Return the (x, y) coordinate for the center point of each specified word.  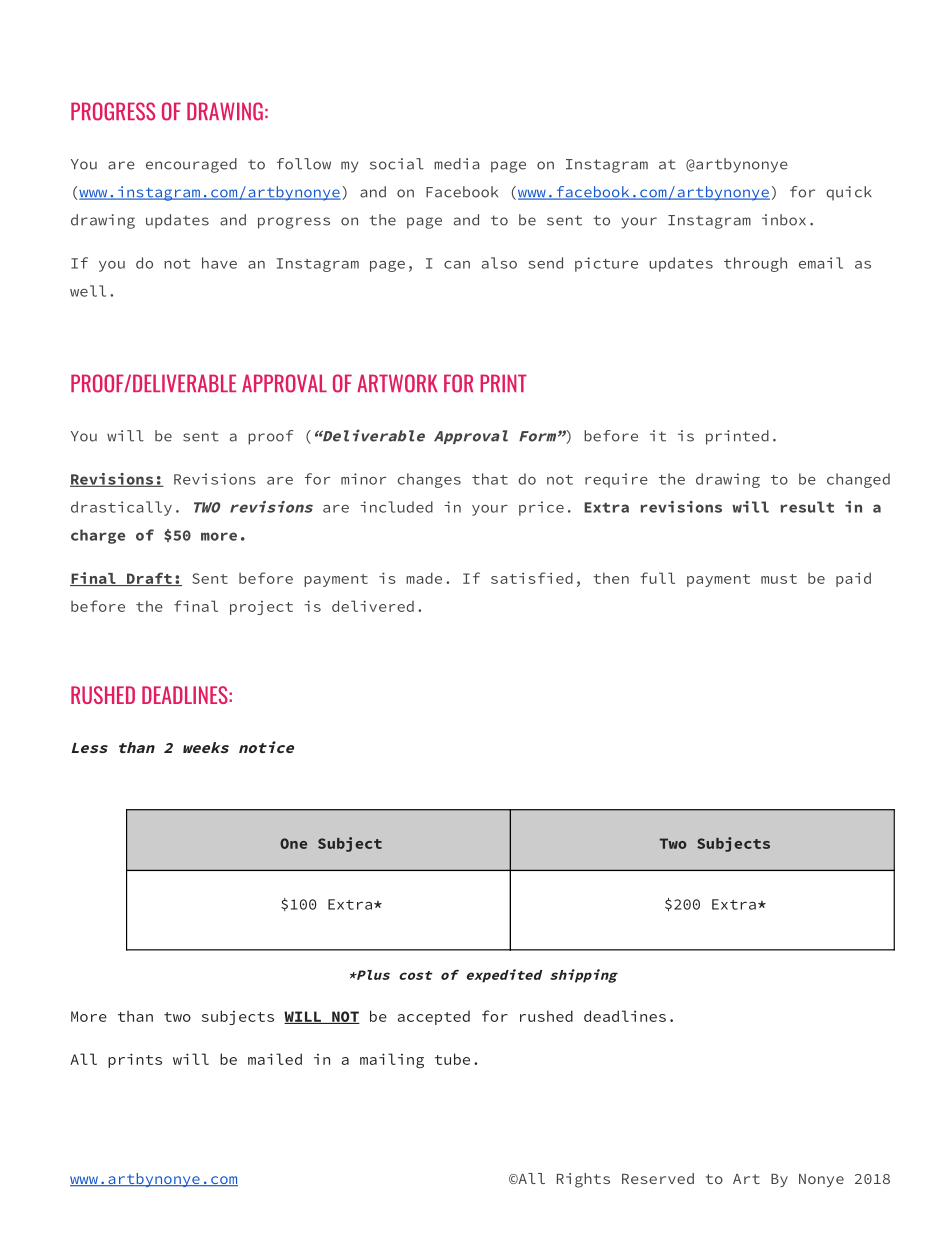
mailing (392, 1060)
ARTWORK (397, 383)
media (456, 164)
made (424, 578)
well (88, 291)
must (779, 579)
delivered (373, 606)
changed (858, 480)
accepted (434, 1018)
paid (853, 579)
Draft (149, 579)
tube (452, 1059)
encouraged (191, 165)
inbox (784, 220)
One (293, 843)
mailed (275, 1059)
